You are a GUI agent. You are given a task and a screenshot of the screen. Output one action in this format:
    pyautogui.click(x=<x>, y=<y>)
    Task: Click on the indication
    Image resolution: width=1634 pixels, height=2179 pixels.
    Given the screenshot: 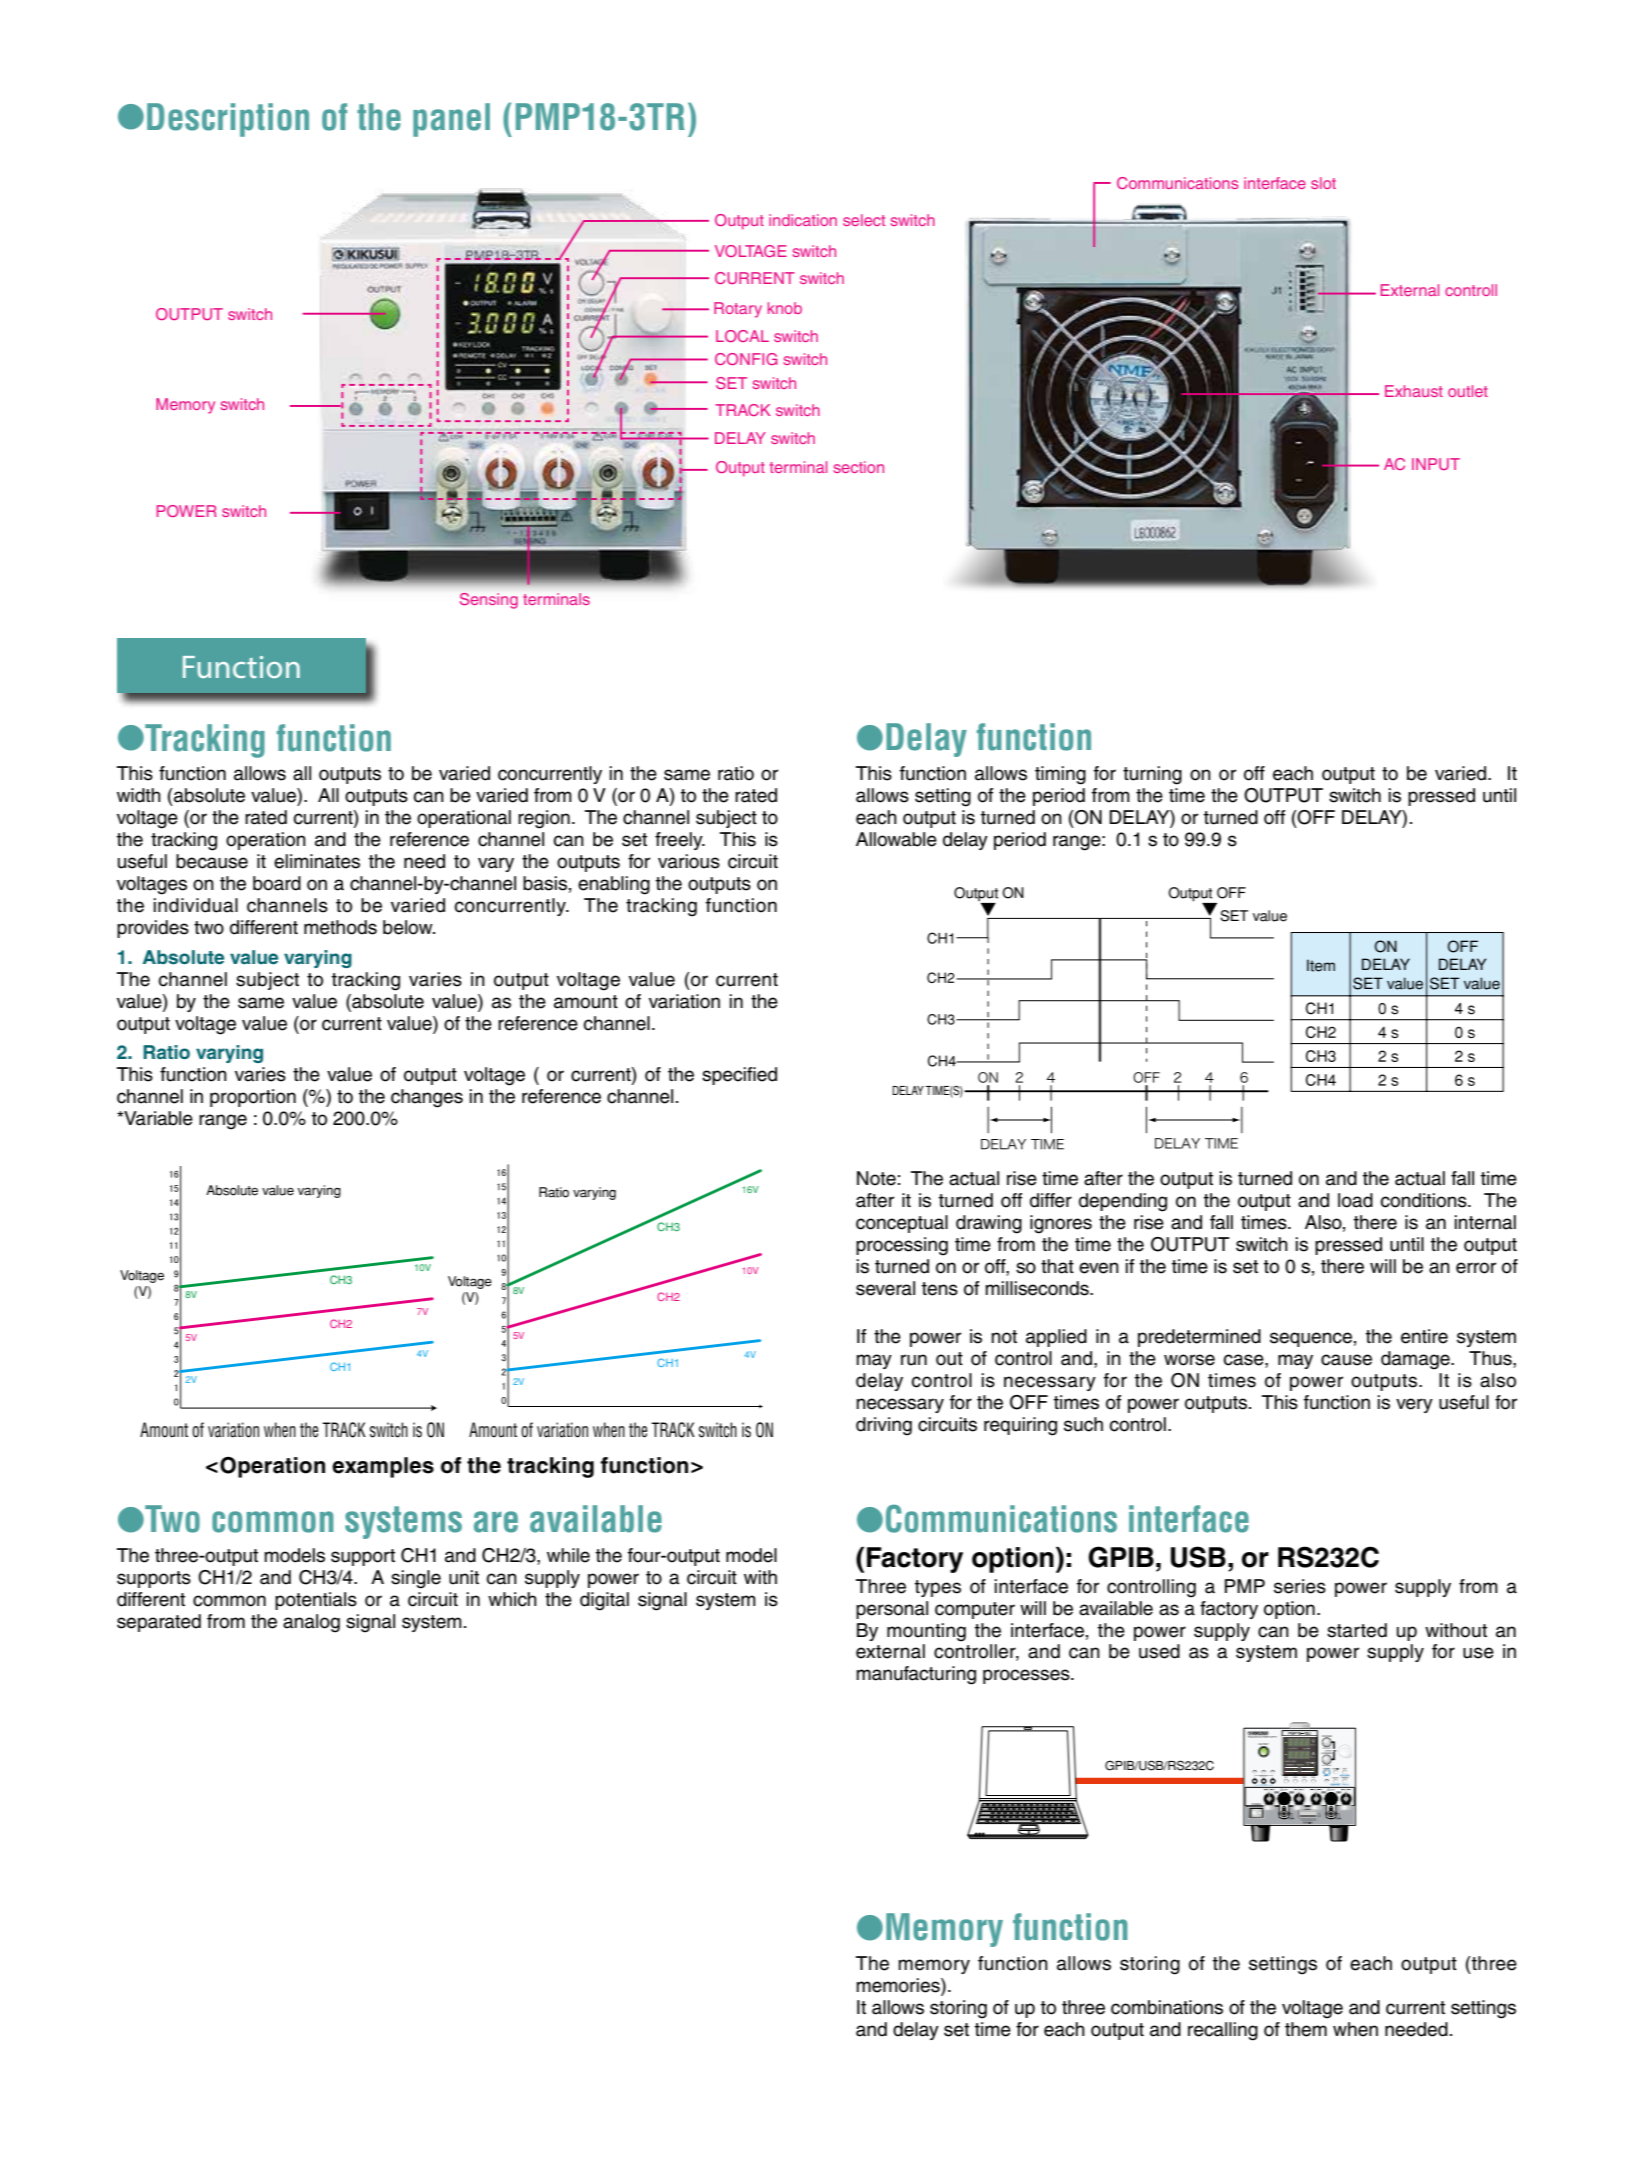 What is the action you would take?
    pyautogui.click(x=803, y=220)
